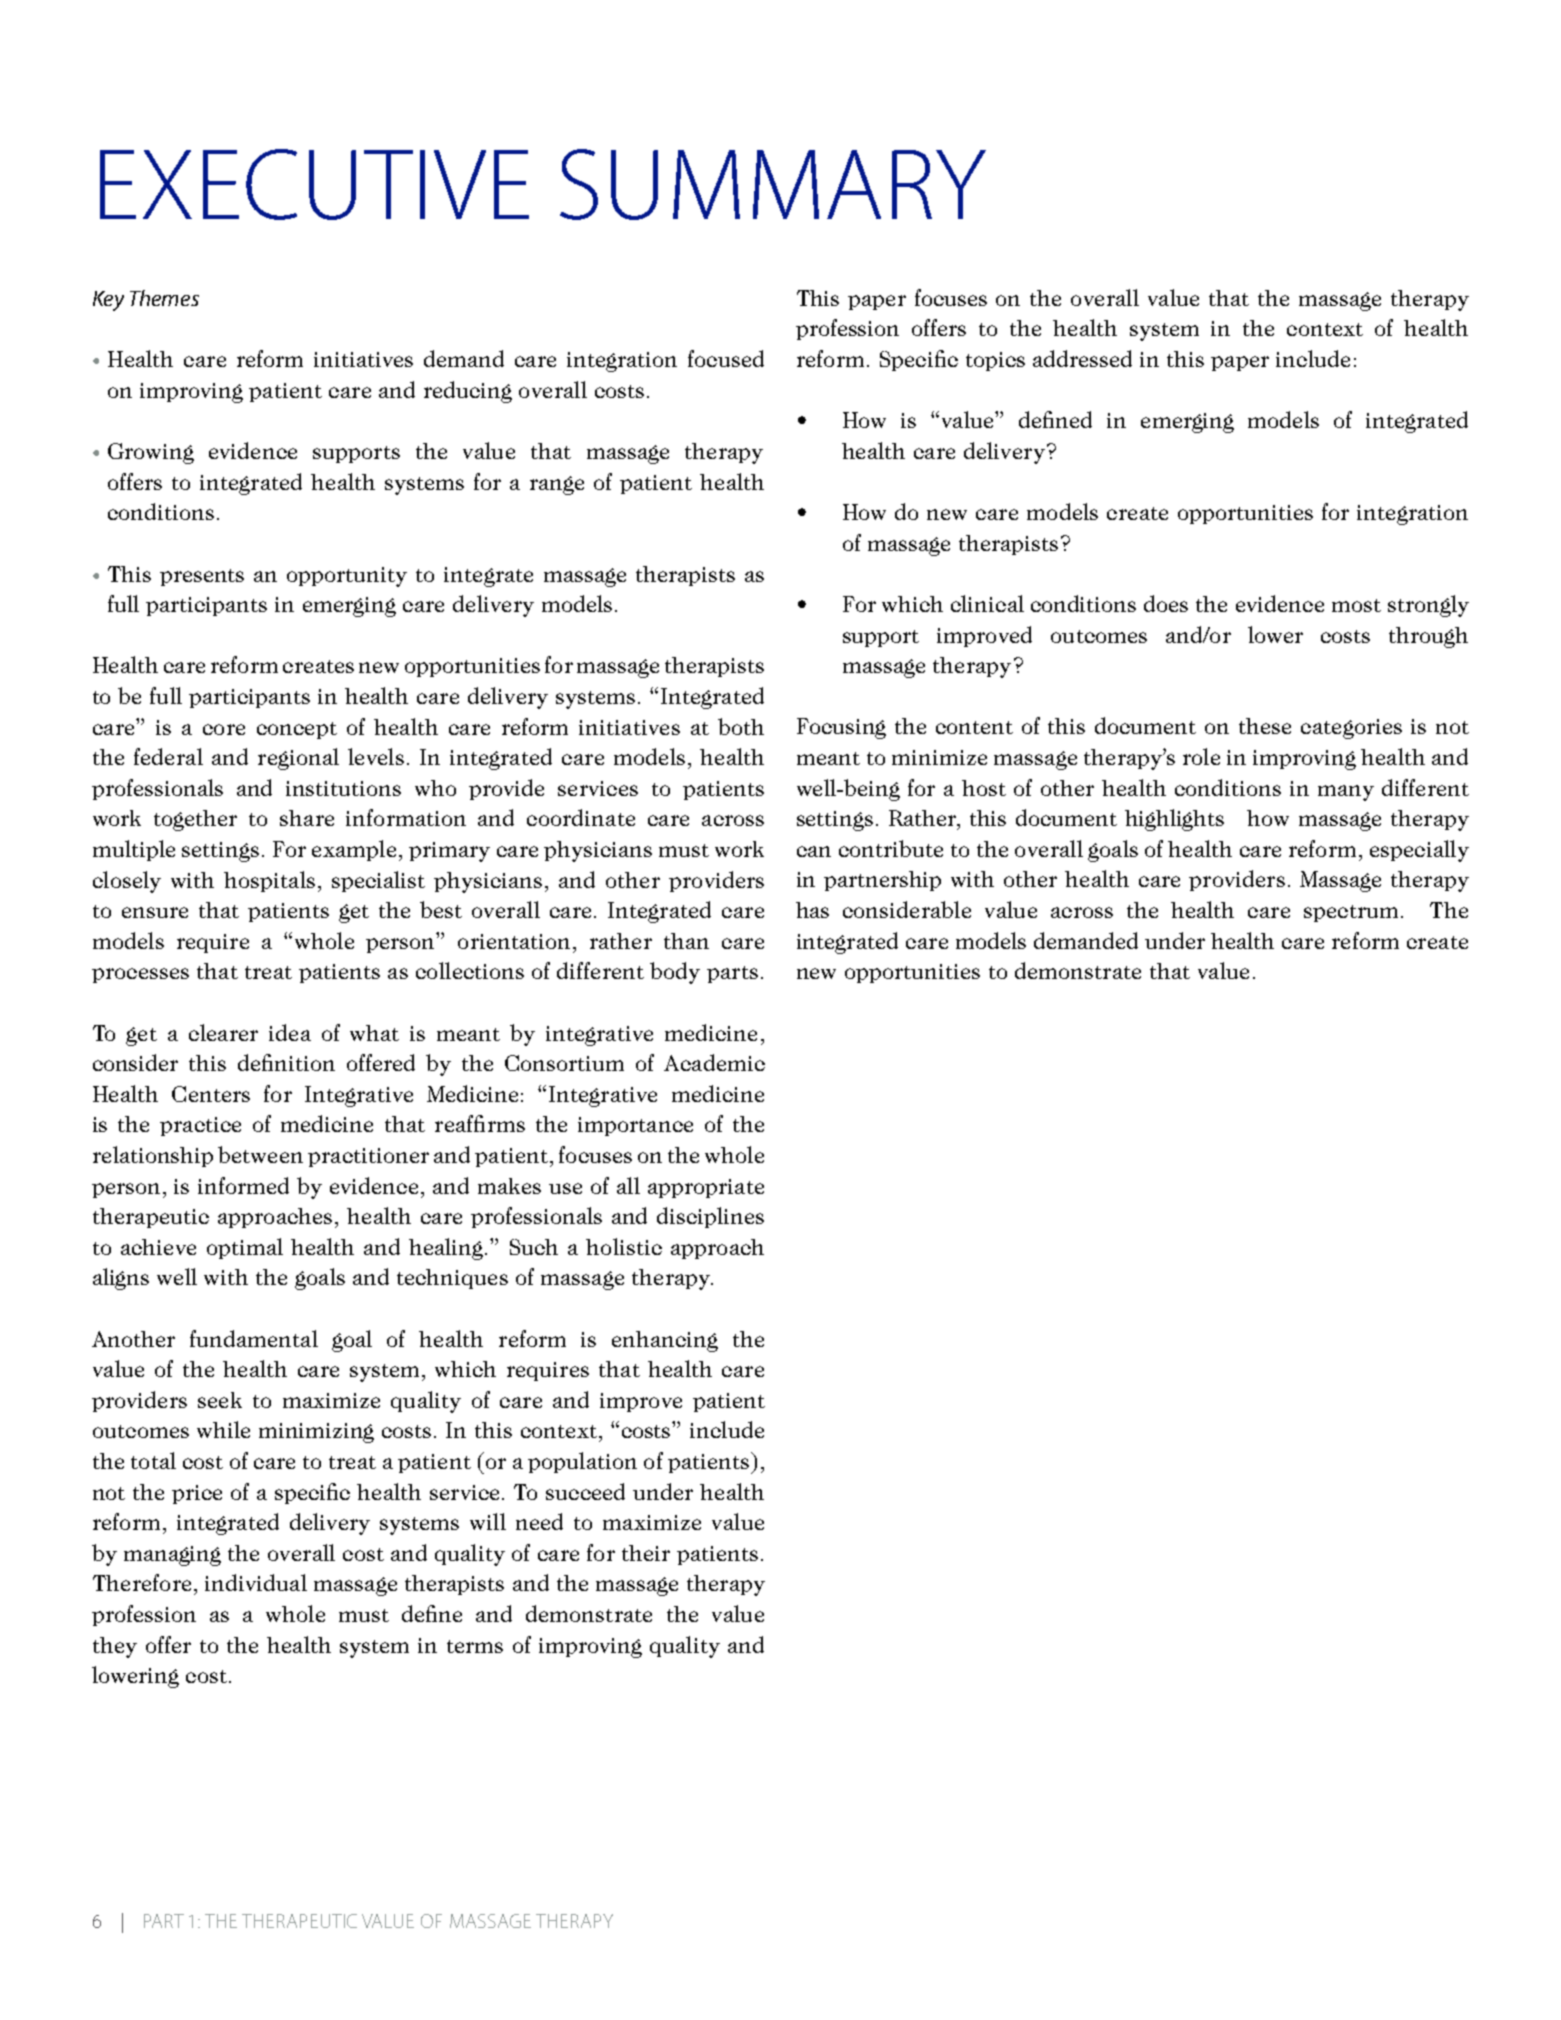  Describe the element at coordinates (1351, 913) in the screenshot. I see `spectrum` at that location.
